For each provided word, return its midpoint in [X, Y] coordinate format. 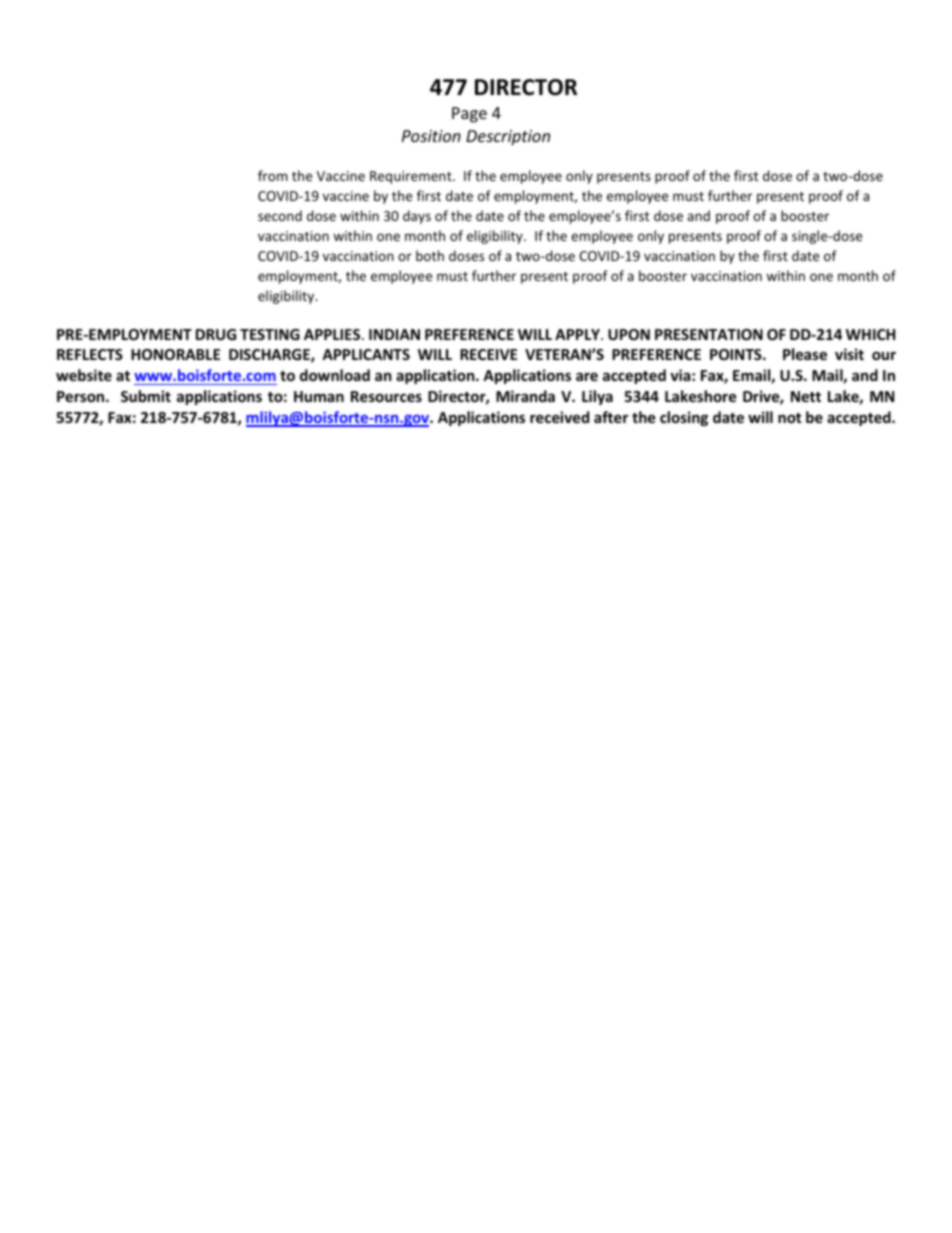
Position [431, 136]
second [280, 215]
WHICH [870, 334]
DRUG [216, 334]
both [430, 255]
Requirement [412, 177]
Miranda [525, 396]
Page [469, 115]
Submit [146, 396]
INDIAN [394, 334]
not [790, 418]
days [417, 217]
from [273, 175]
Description [508, 138]
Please [805, 354]
